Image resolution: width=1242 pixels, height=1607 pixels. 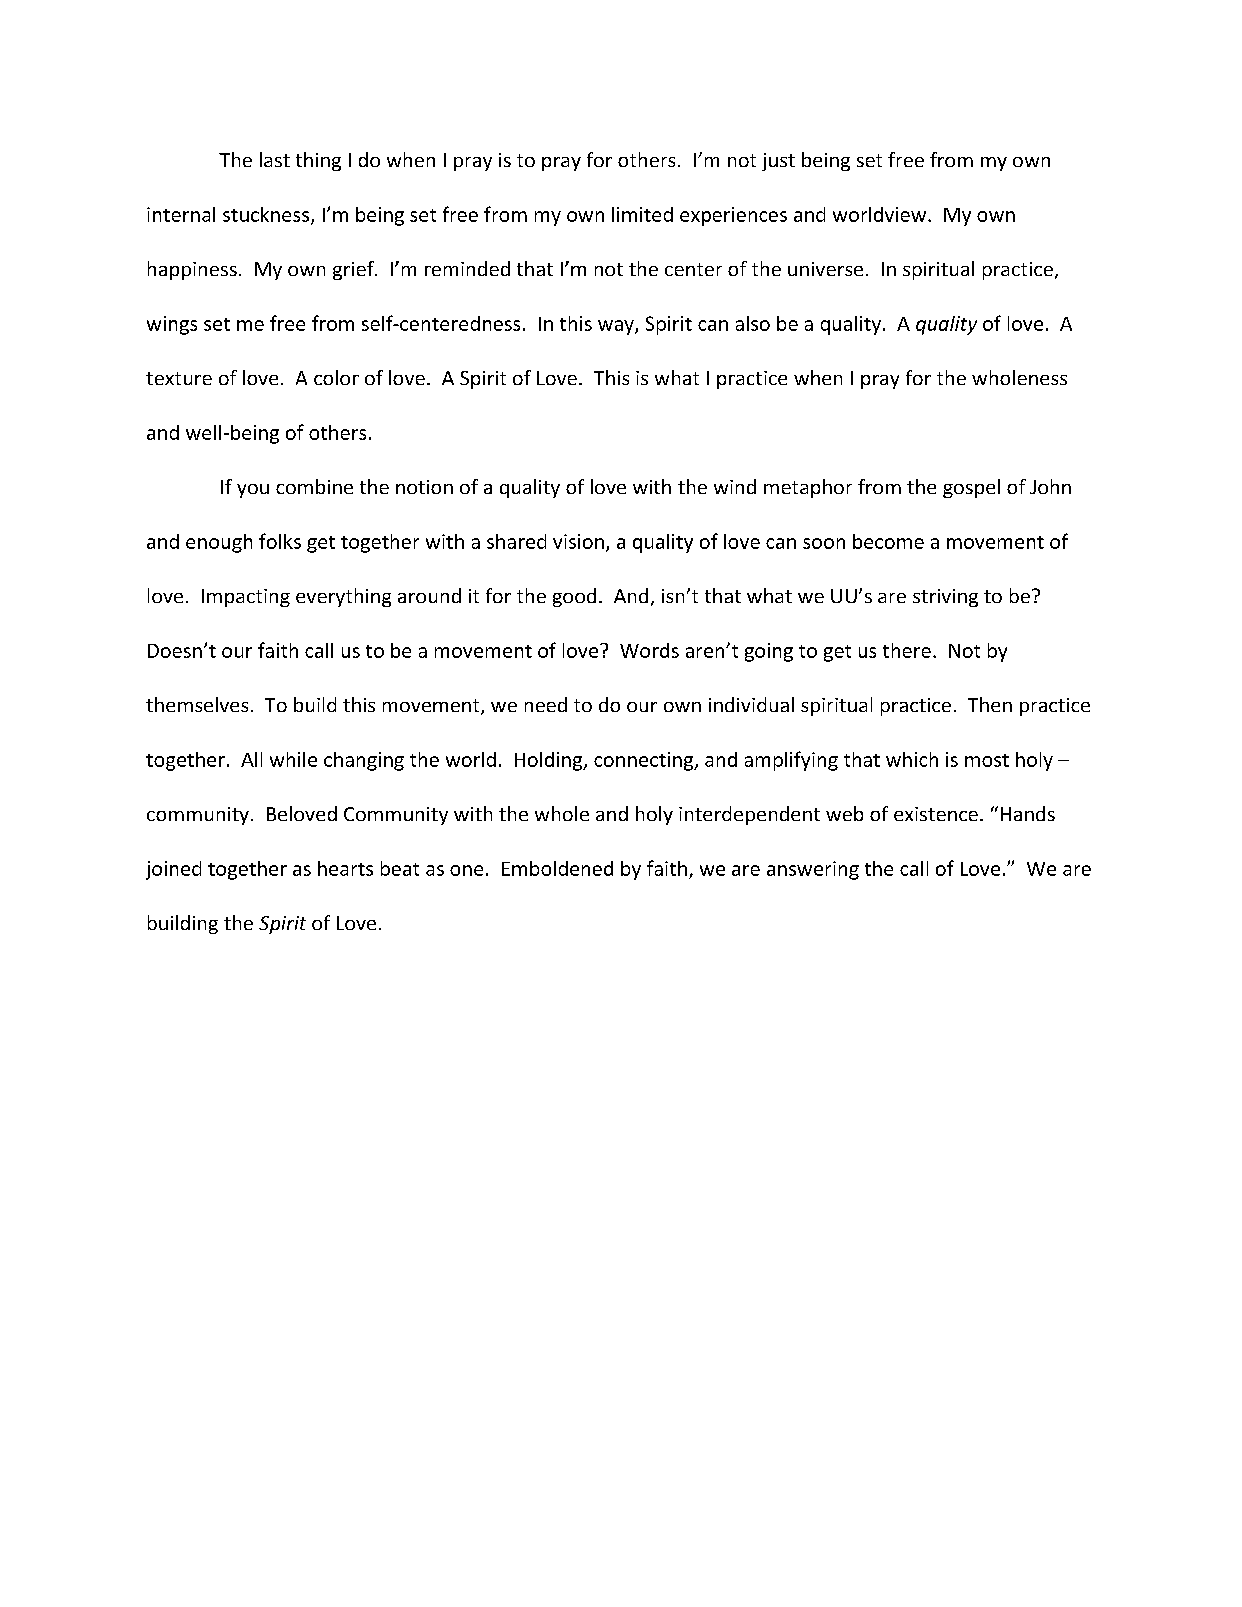 I want to click on hearts, so click(x=345, y=868).
